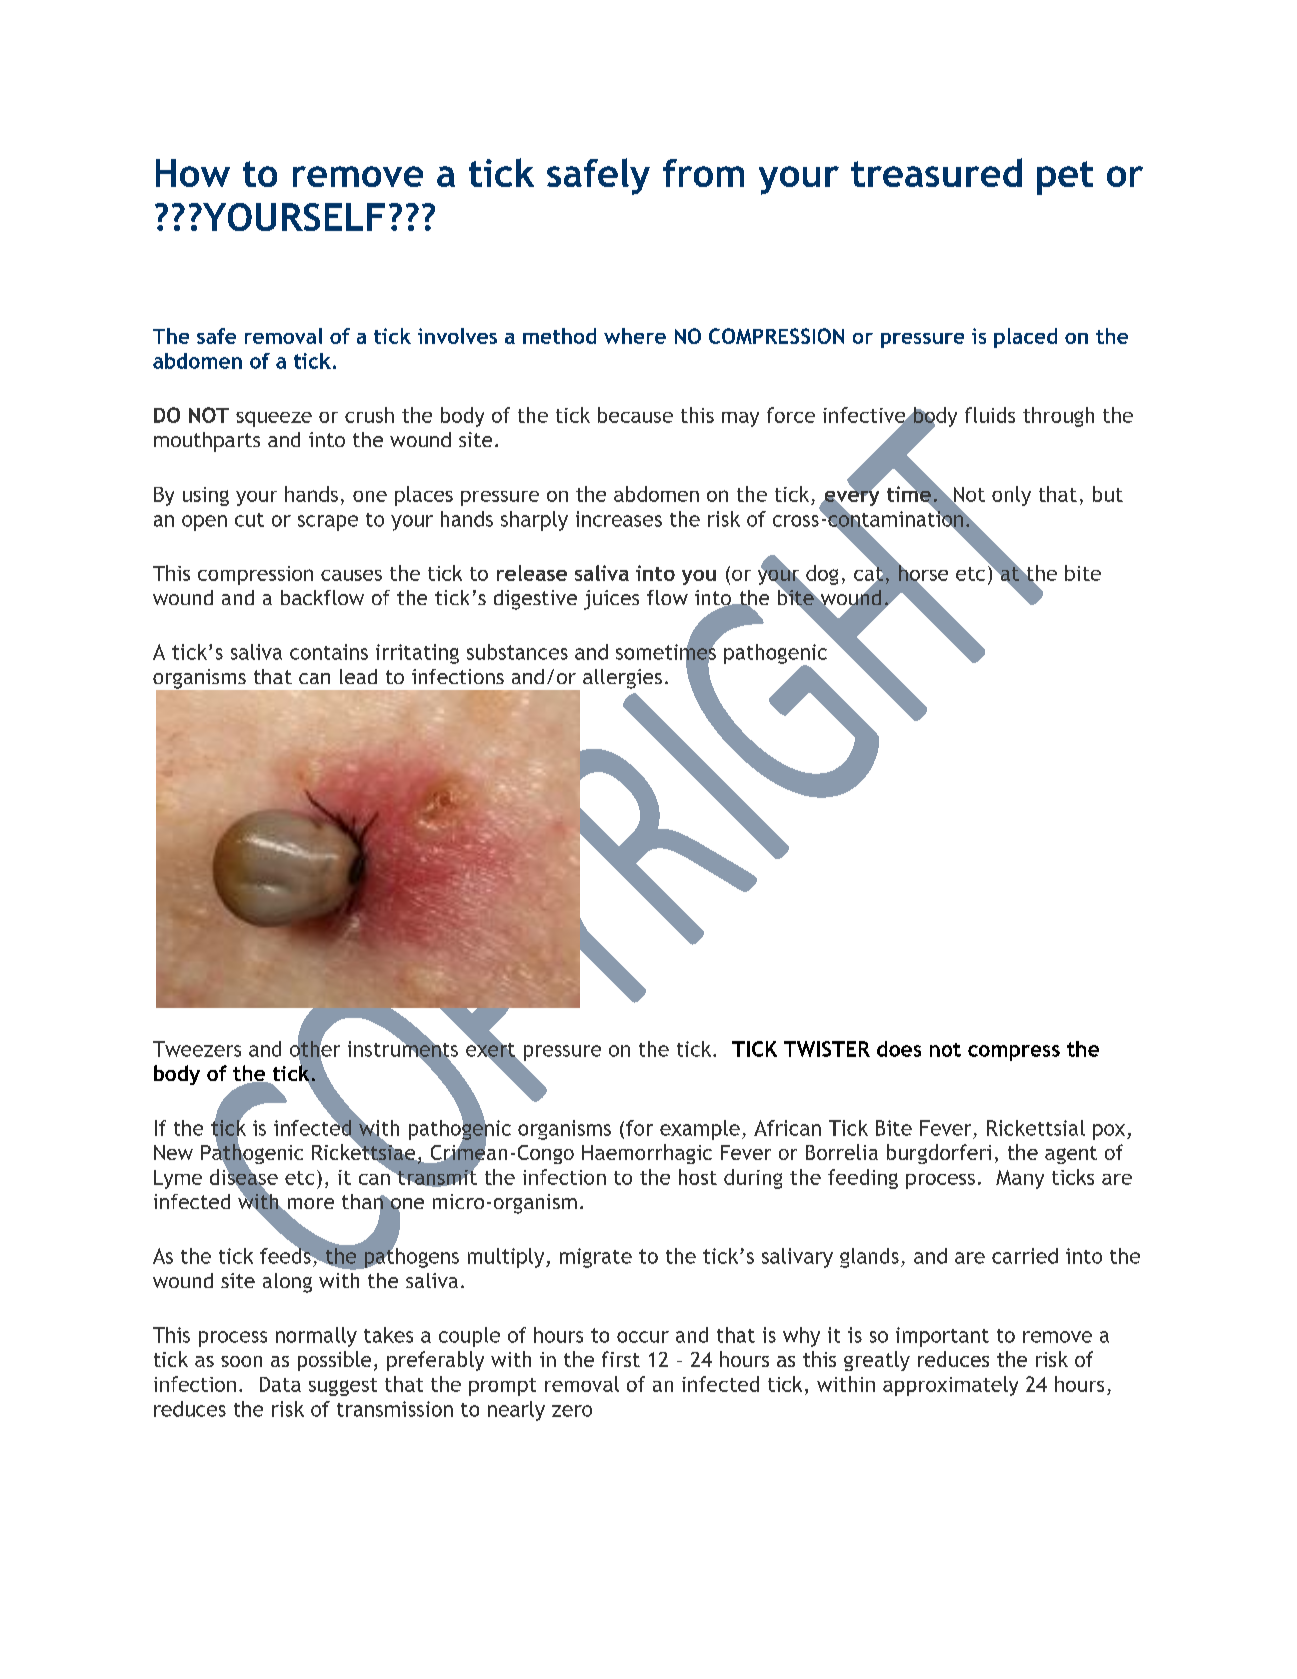 The image size is (1297, 1679). I want to click on cut, so click(249, 520).
